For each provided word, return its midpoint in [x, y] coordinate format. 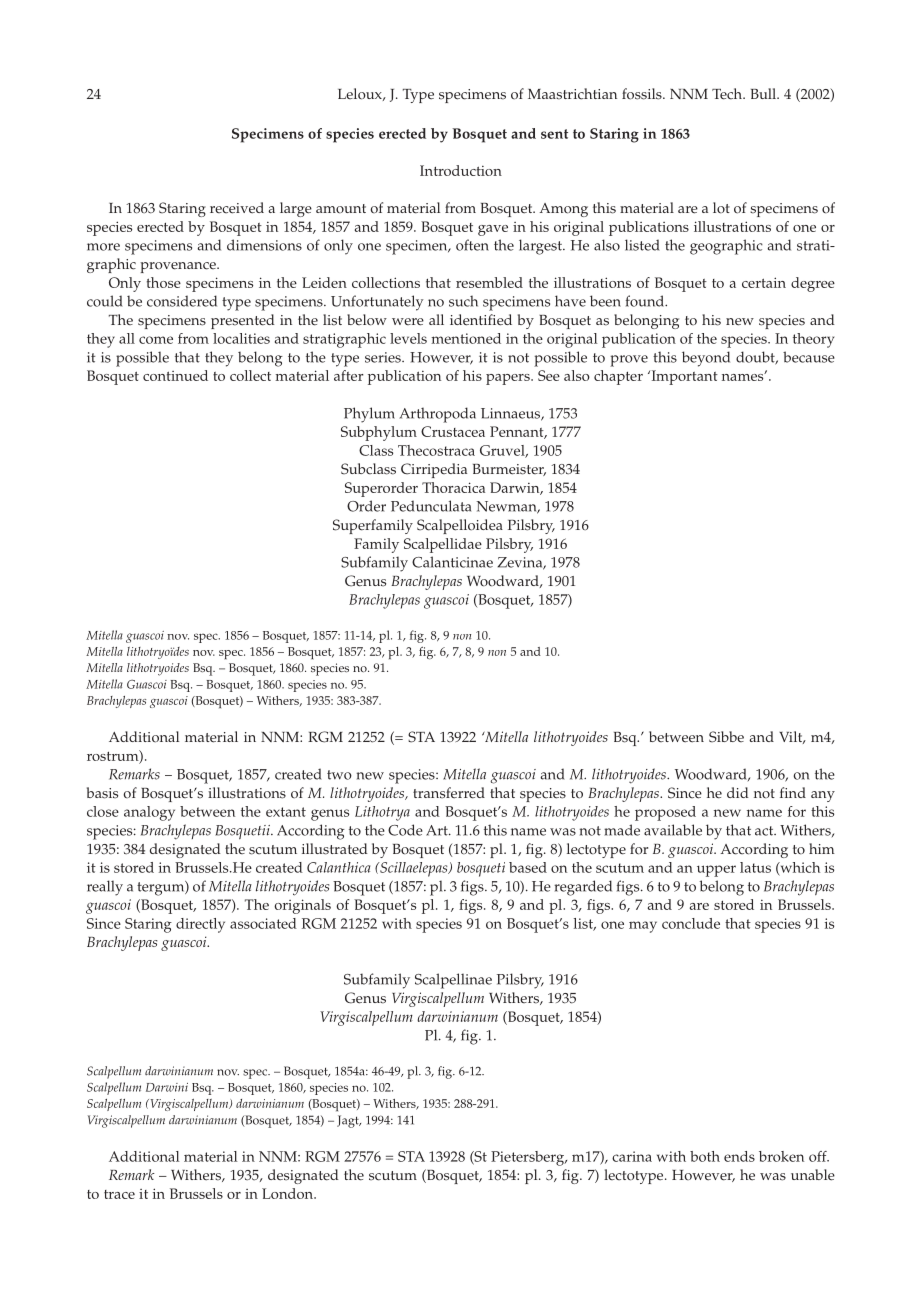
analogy [149, 813]
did [738, 792]
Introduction [461, 170]
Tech [728, 94]
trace [119, 1194]
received [237, 208]
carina [632, 1156]
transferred [449, 793]
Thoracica [453, 487]
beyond [706, 359]
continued [175, 375]
